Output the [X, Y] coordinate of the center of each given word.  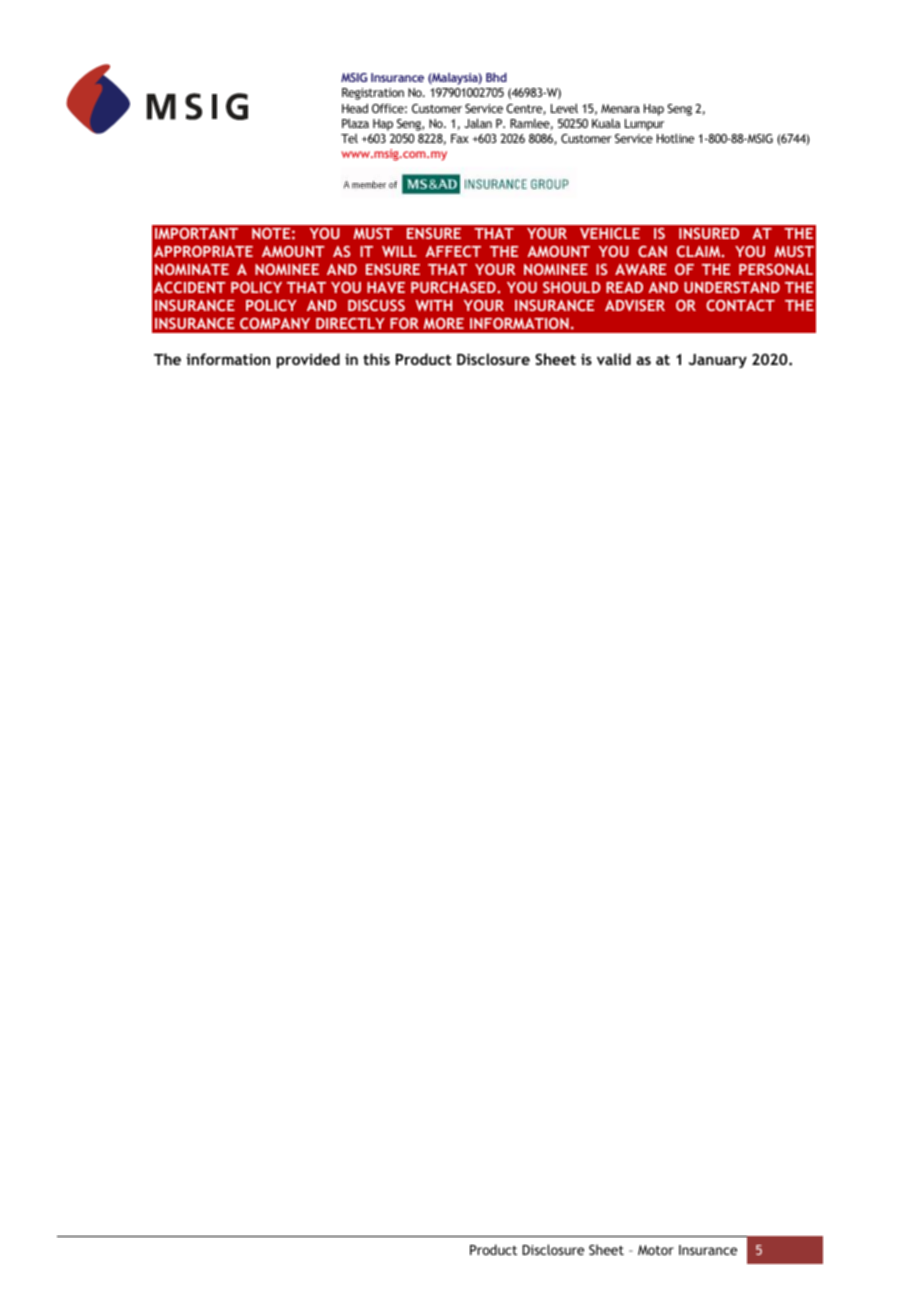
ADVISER [635, 305]
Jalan [478, 123]
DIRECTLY [350, 323]
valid [614, 359]
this [376, 359]
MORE [443, 323]
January [718, 361]
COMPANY [275, 323]
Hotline [675, 138]
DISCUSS [376, 305]
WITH [433, 305]
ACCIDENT [190, 287]
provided [308, 360]
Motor [656, 1250]
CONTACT [740, 305]
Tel [349, 138]
